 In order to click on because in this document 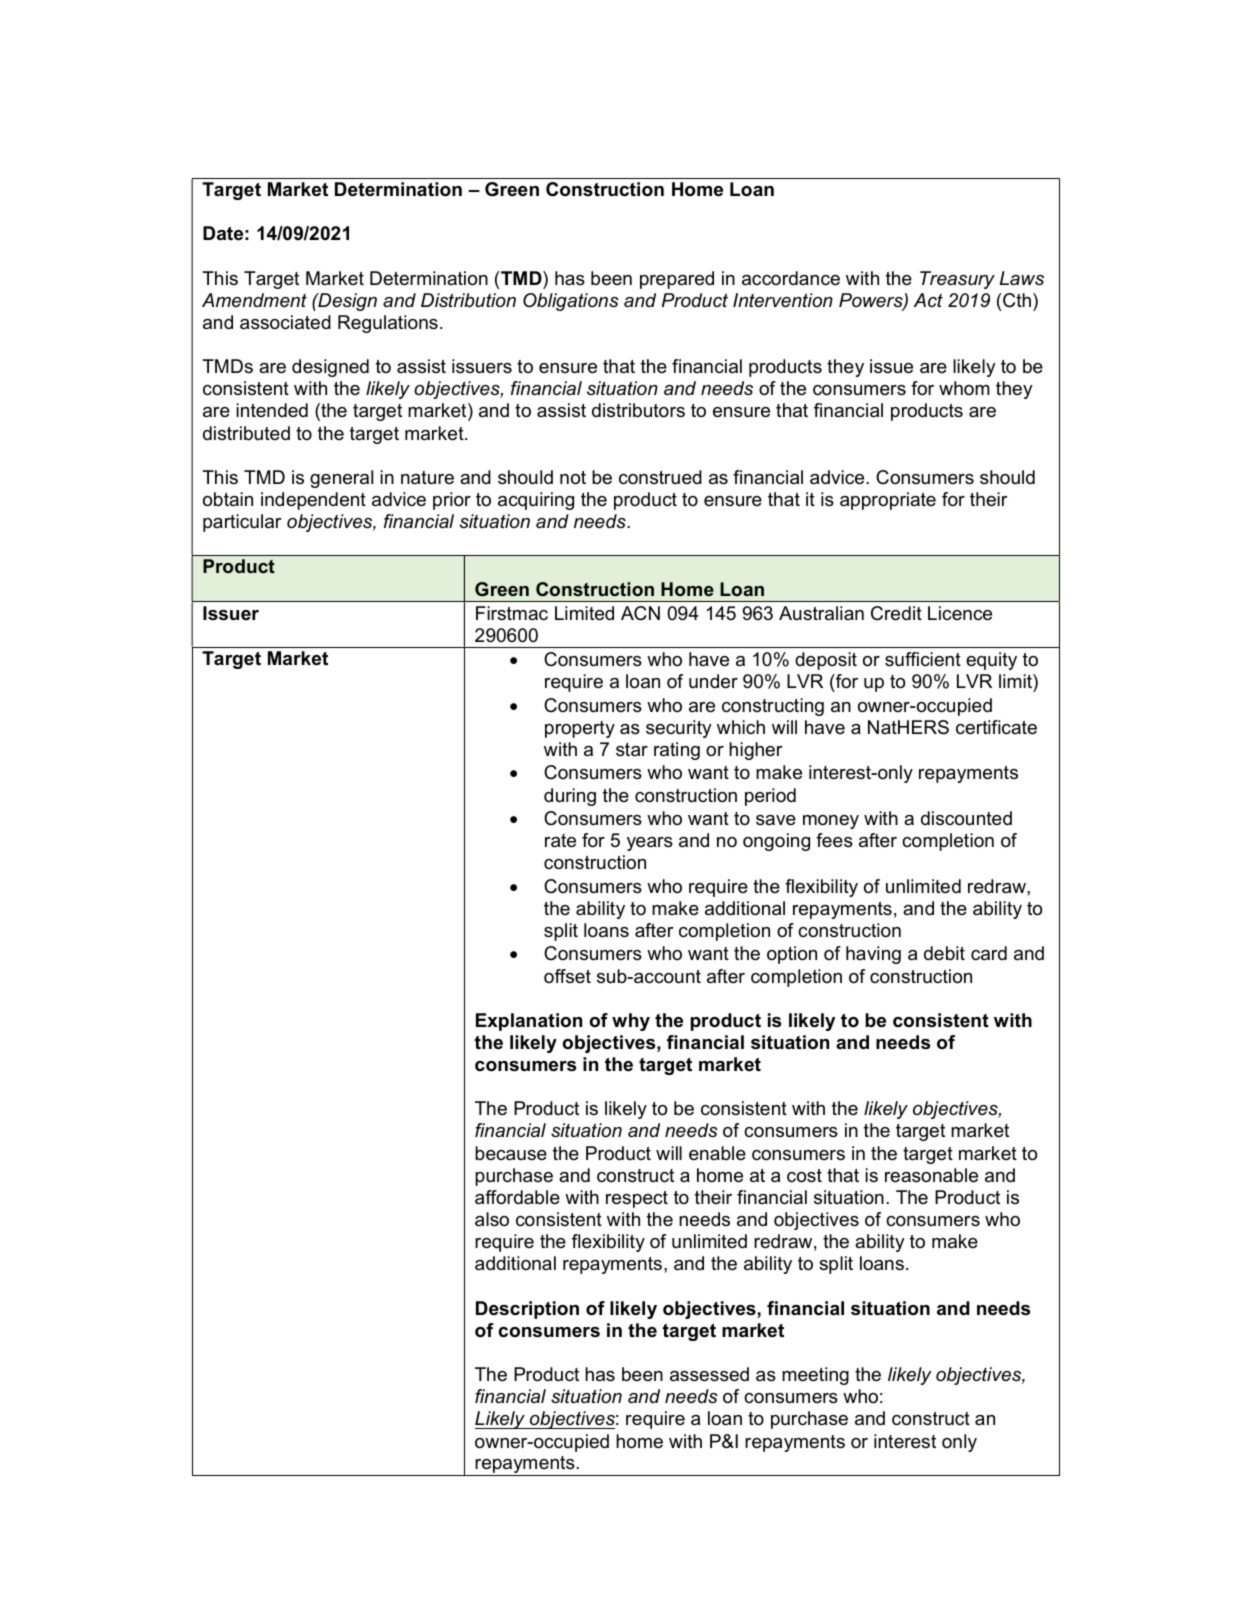, I will do `click(511, 1153)`.
